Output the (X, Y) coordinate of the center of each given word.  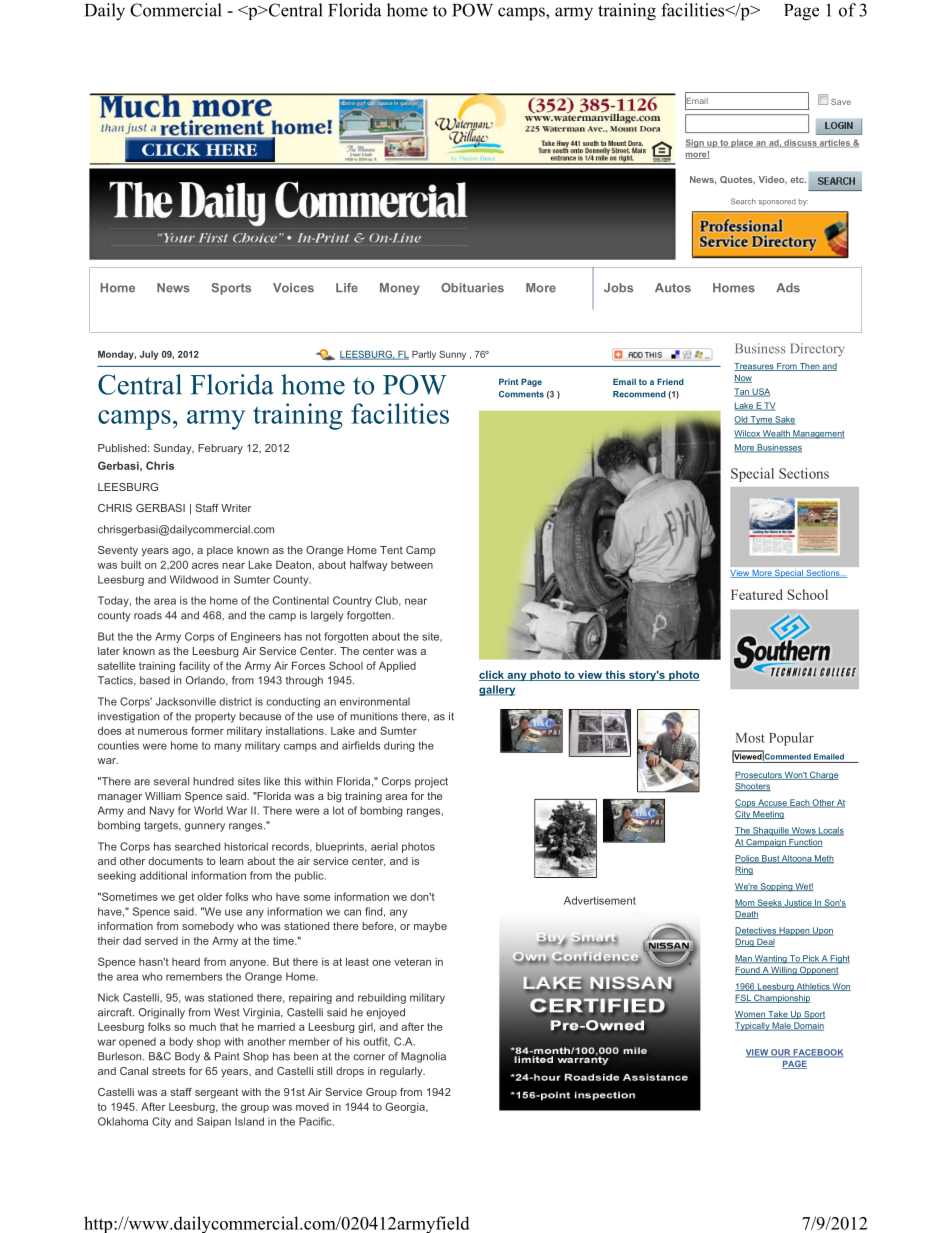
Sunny (452, 355)
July (149, 355)
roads (148, 615)
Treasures (755, 367)
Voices (293, 288)
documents (175, 861)
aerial (384, 846)
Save (841, 101)
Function (805, 843)
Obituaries (472, 288)
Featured (757, 594)
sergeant (216, 1093)
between (412, 565)
